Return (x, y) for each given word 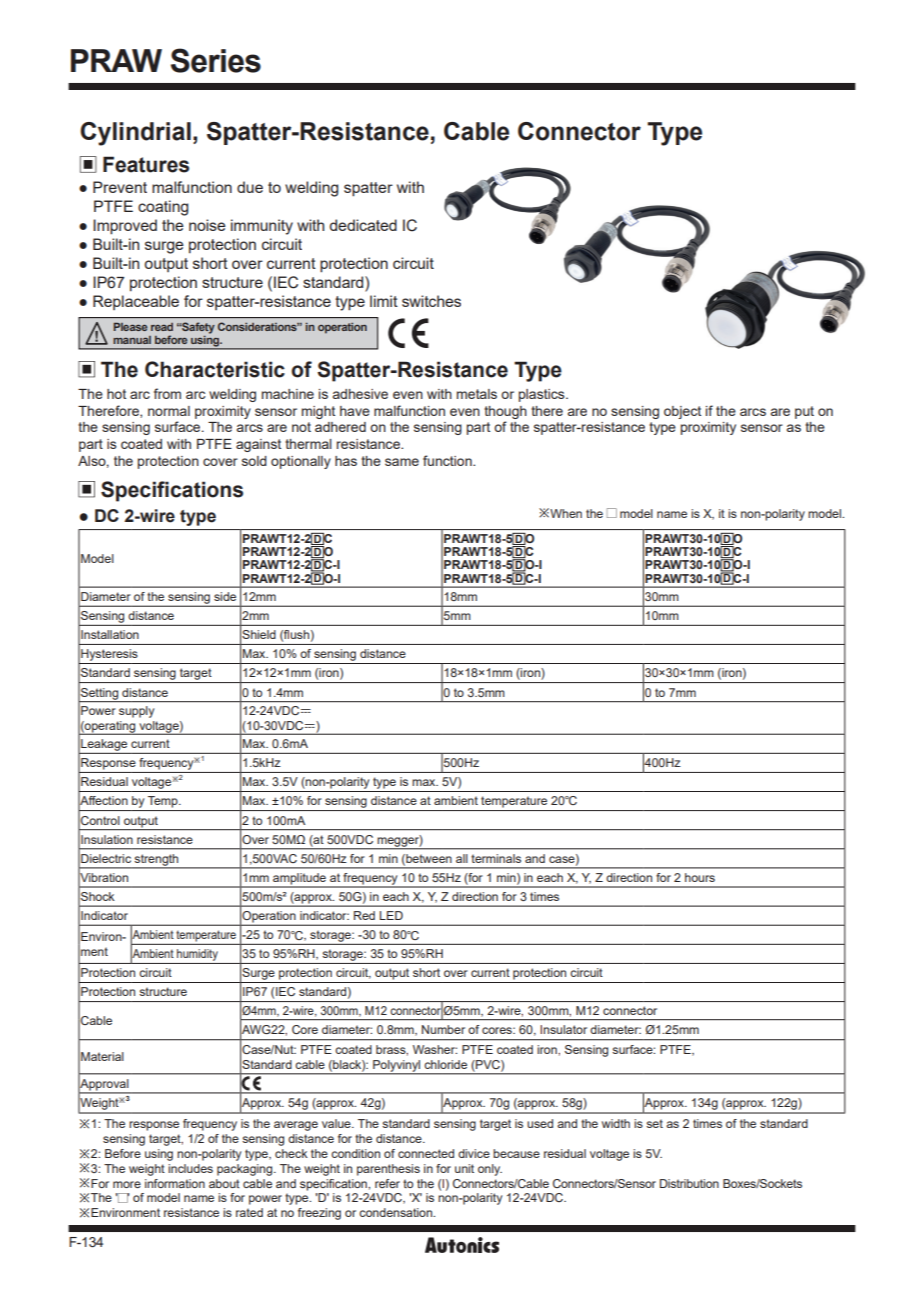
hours (700, 877)
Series (216, 60)
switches (431, 301)
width (616, 1123)
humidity (197, 955)
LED (391, 915)
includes (190, 1168)
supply (136, 712)
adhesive (360, 394)
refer (387, 1183)
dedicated (363, 225)
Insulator (563, 1029)
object (682, 412)
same (402, 462)
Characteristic (215, 369)
